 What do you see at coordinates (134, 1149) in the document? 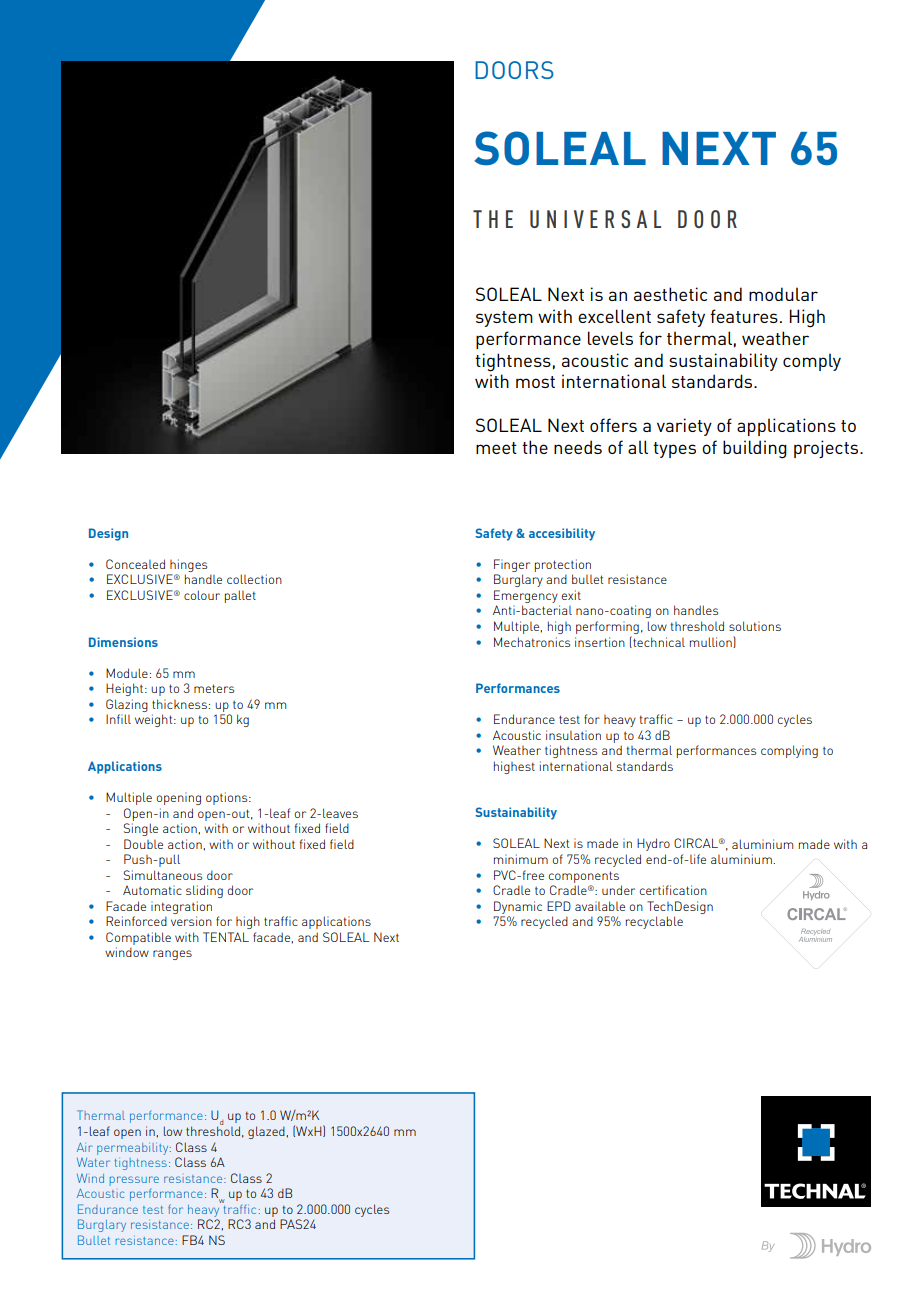
I see `permeability` at bounding box center [134, 1149].
